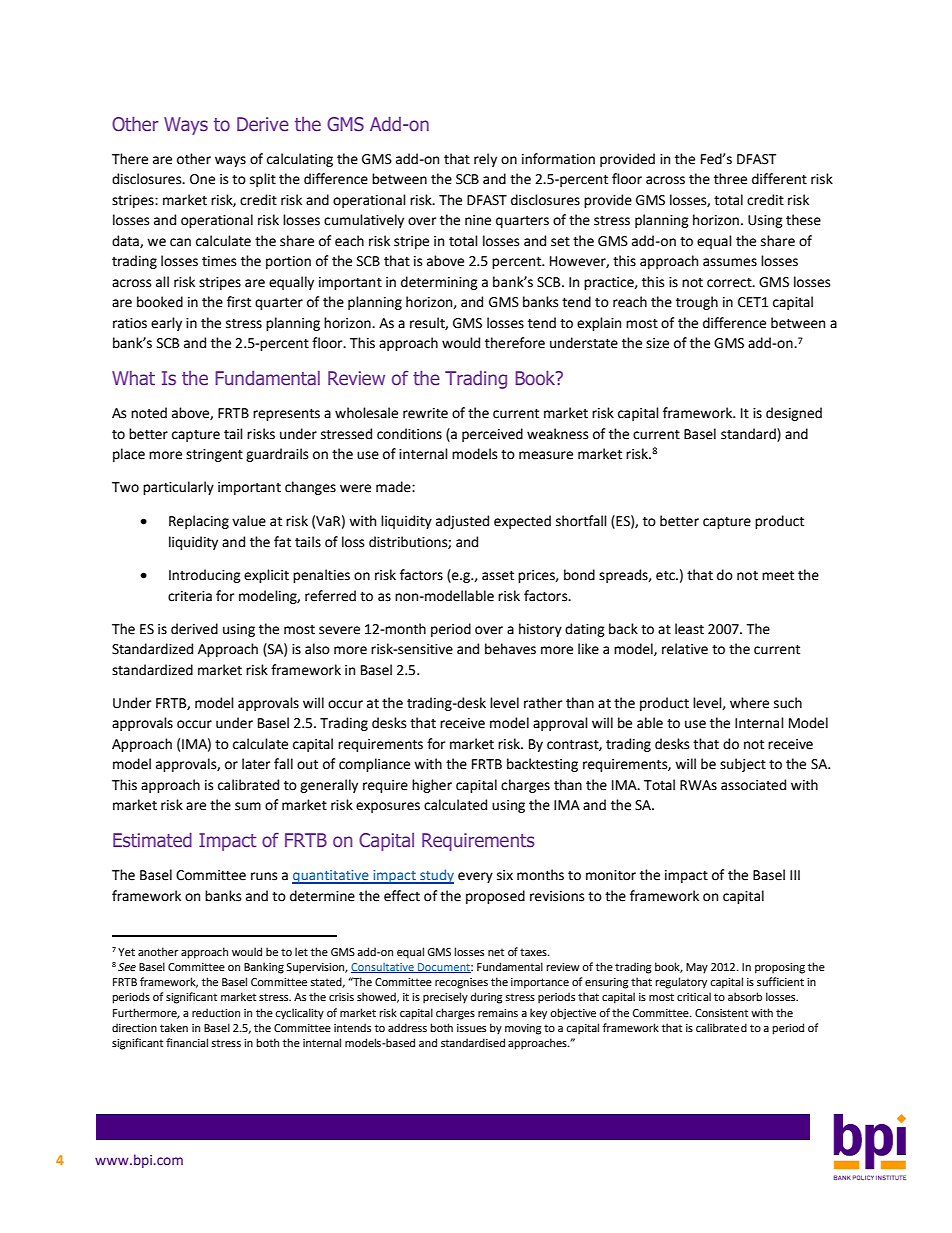 The image size is (952, 1233). Describe the element at coordinates (730, 179) in the page. I see `three` at that location.
